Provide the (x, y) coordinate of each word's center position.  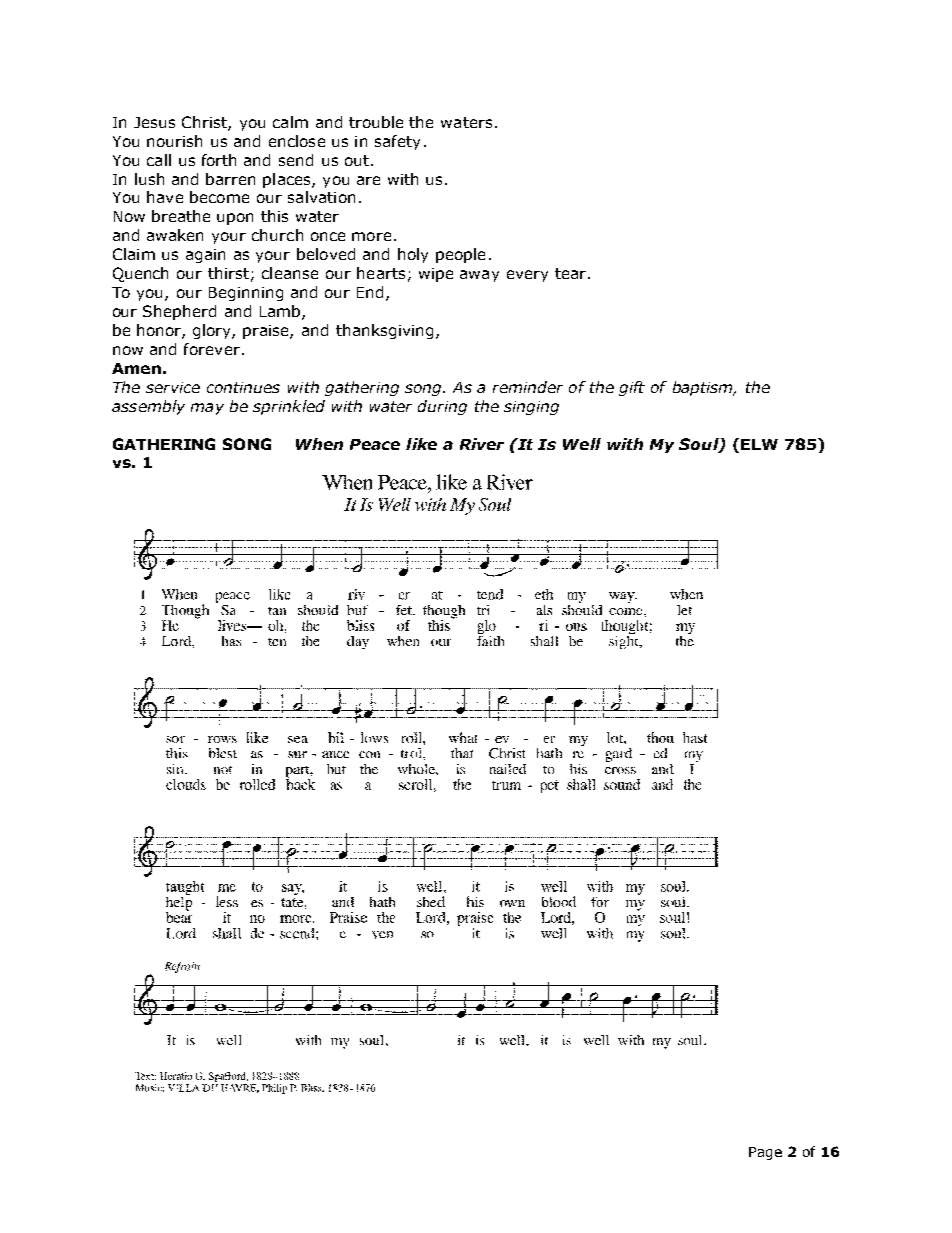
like (421, 444)
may (207, 409)
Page (765, 1153)
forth (219, 160)
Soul (700, 445)
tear (572, 273)
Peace (375, 444)
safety (397, 142)
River (482, 444)
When (319, 444)
